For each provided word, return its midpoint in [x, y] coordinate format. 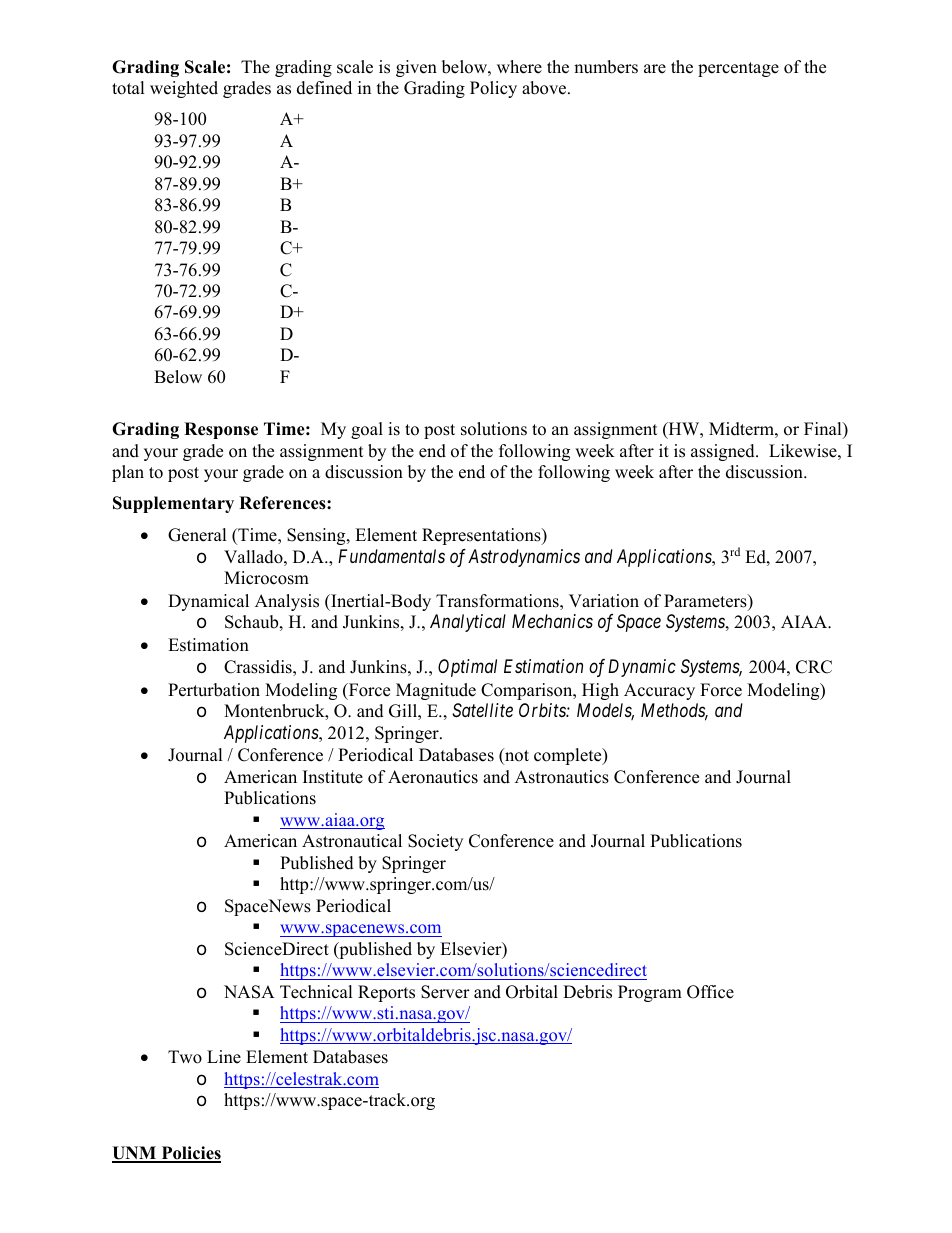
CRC [814, 667]
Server [445, 992]
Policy [493, 89]
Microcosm [266, 578]
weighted [184, 89]
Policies [190, 1154]
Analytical [468, 623]
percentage [738, 69]
